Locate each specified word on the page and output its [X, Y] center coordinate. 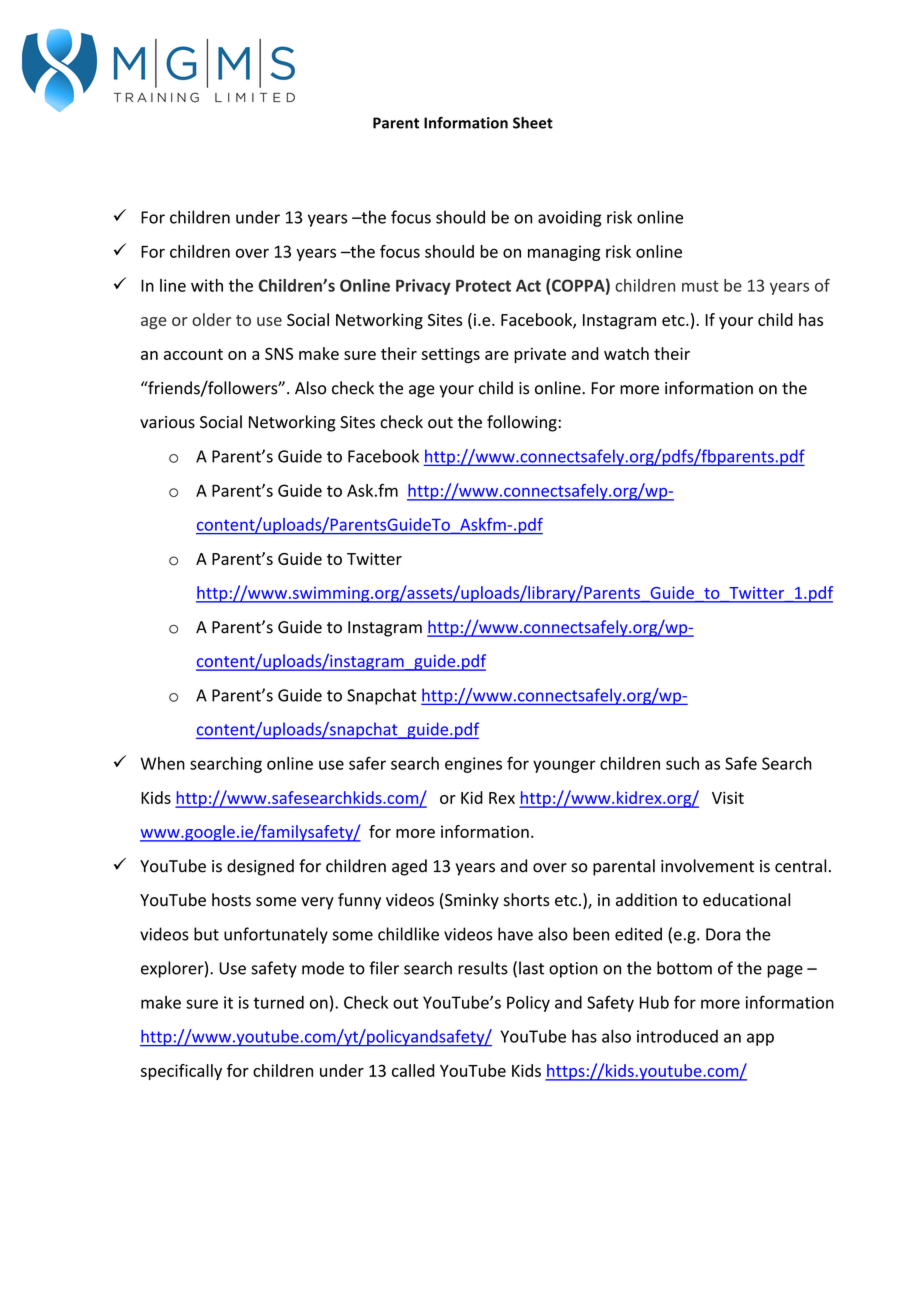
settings [451, 355]
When [163, 763]
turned [279, 1002]
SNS [279, 354]
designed [260, 867]
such [682, 763]
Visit [728, 797]
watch [626, 353]
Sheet [533, 123]
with [207, 285]
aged [409, 867]
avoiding [570, 218]
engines [473, 765]
